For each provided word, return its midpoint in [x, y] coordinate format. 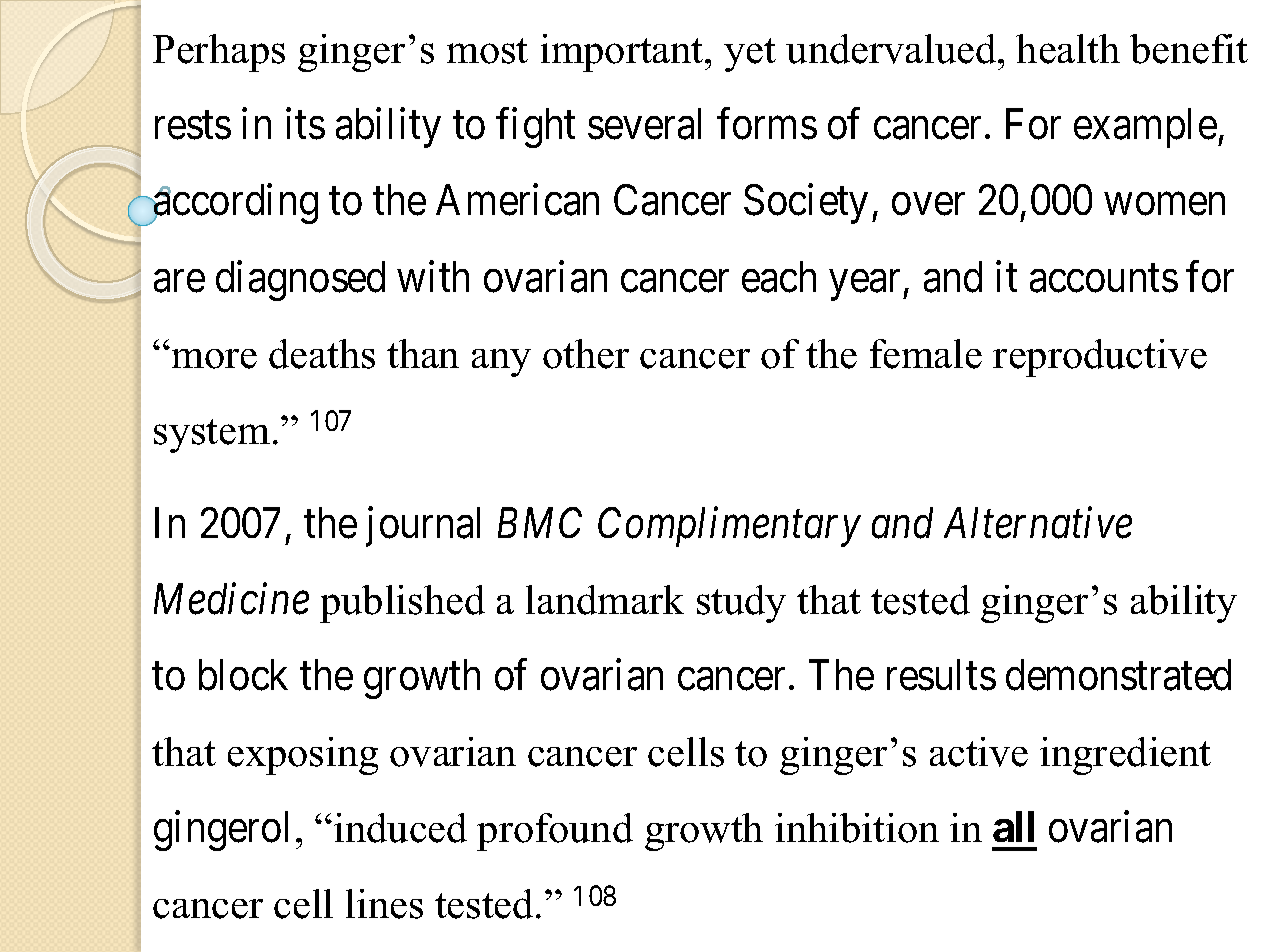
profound [555, 832]
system [212, 436]
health [1068, 49]
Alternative [1038, 523]
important [623, 53]
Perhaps [219, 53]
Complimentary [729, 527]
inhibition [857, 828]
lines [384, 904]
